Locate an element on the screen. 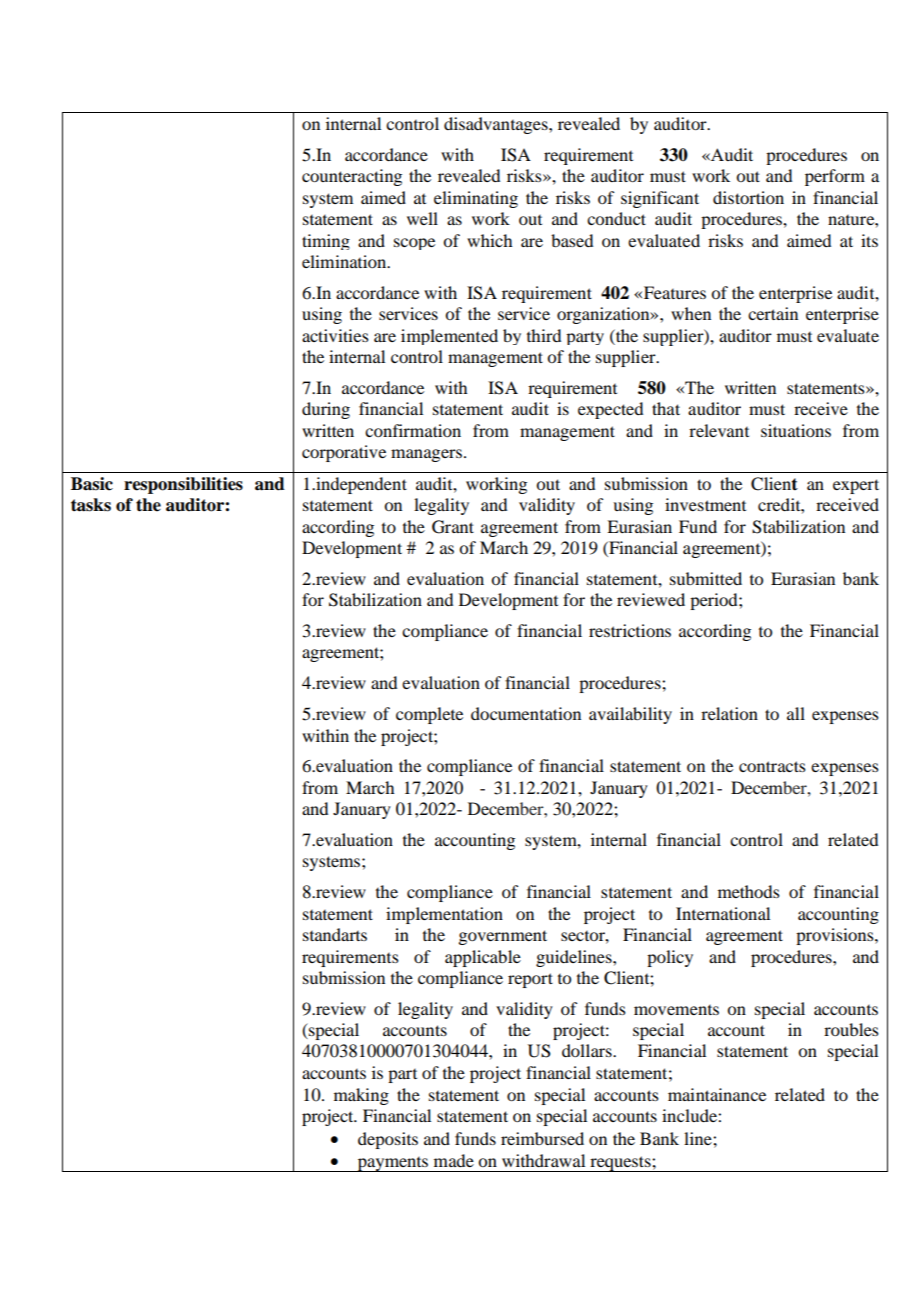  counteracting is located at coordinates (352, 177).
